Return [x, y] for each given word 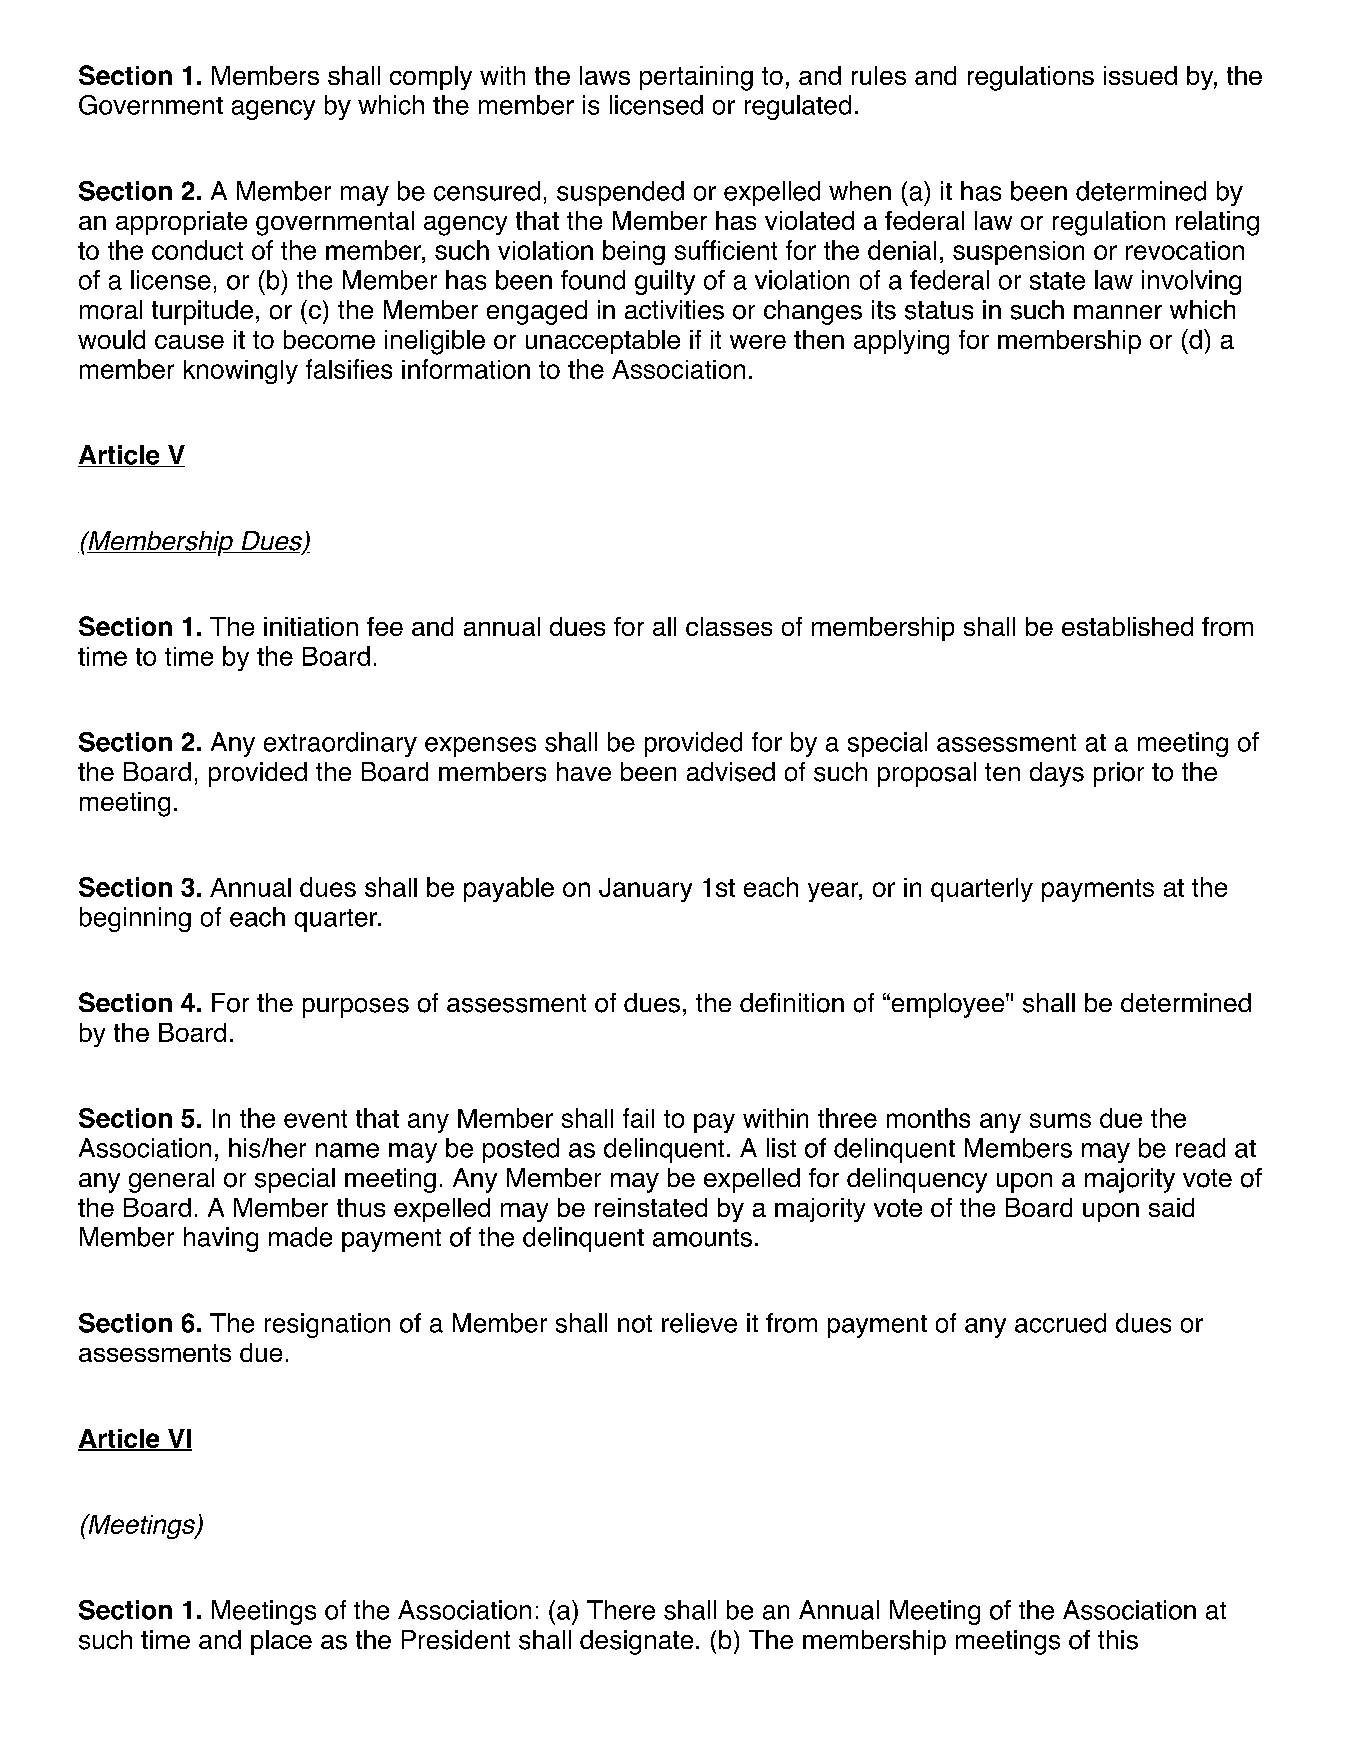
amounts [702, 1238]
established [1127, 626]
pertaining [696, 78]
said [1171, 1207]
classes [729, 626]
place [281, 1642]
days [1057, 774]
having [221, 1239]
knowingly [241, 372]
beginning [135, 919]
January [645, 890]
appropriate [181, 223]
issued [1140, 75]
